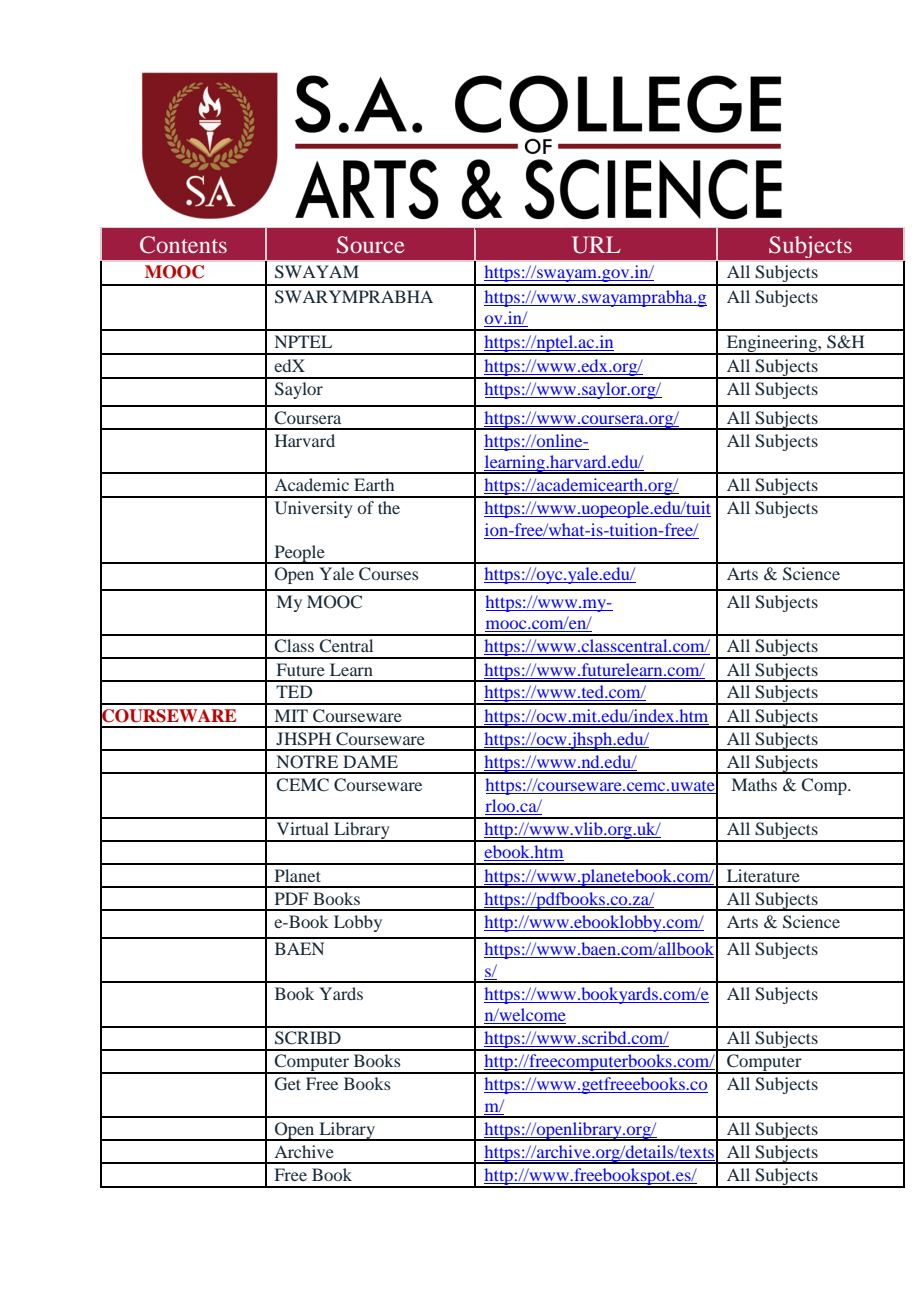  I want to click on Contents, so click(183, 245).
